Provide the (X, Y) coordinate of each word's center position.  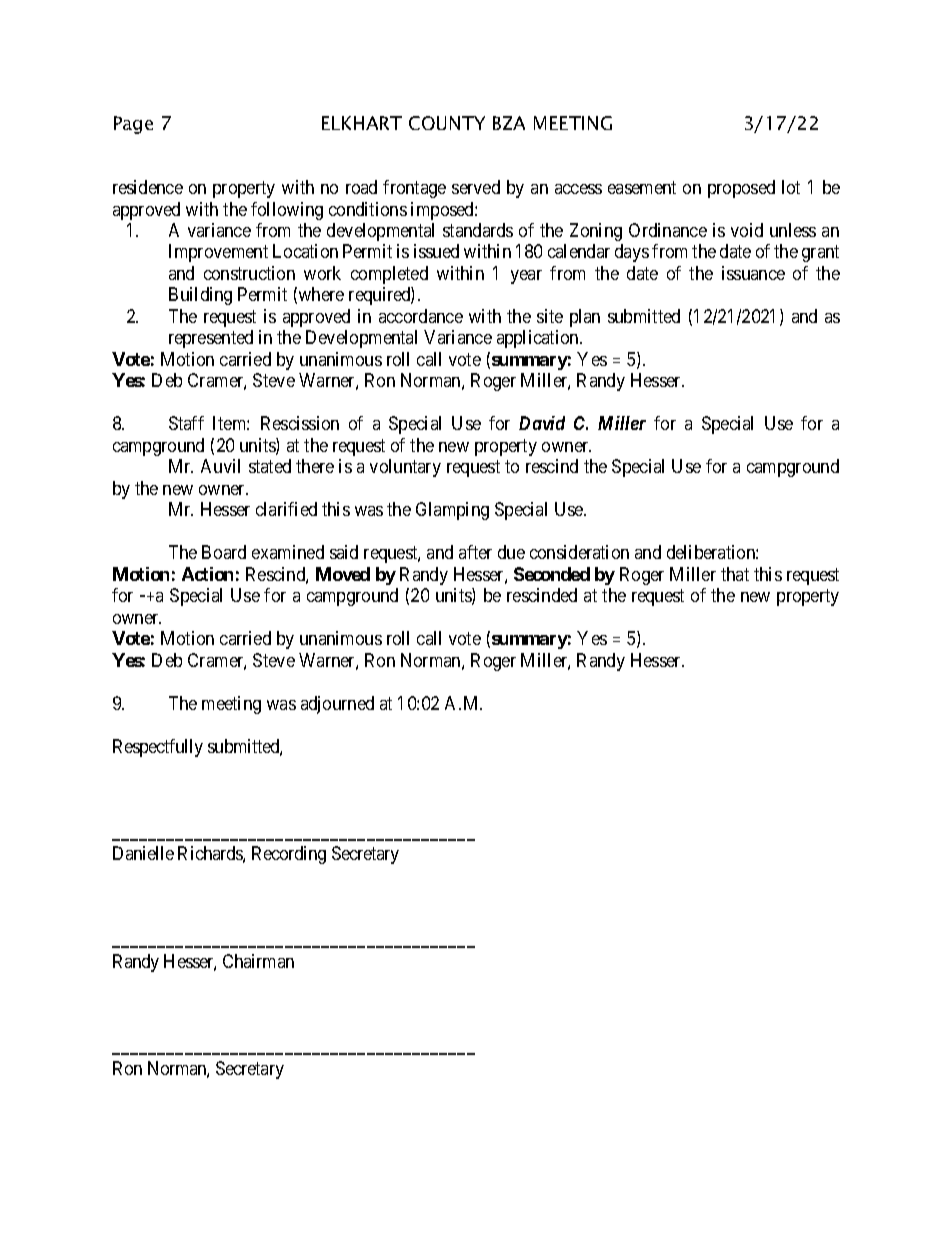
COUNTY (447, 123)
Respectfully (158, 748)
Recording (289, 855)
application (539, 339)
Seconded (552, 574)
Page (133, 125)
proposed (741, 189)
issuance (753, 273)
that (735, 574)
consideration (579, 552)
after (475, 552)
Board (224, 552)
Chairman (258, 961)
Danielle (143, 853)
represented (211, 339)
